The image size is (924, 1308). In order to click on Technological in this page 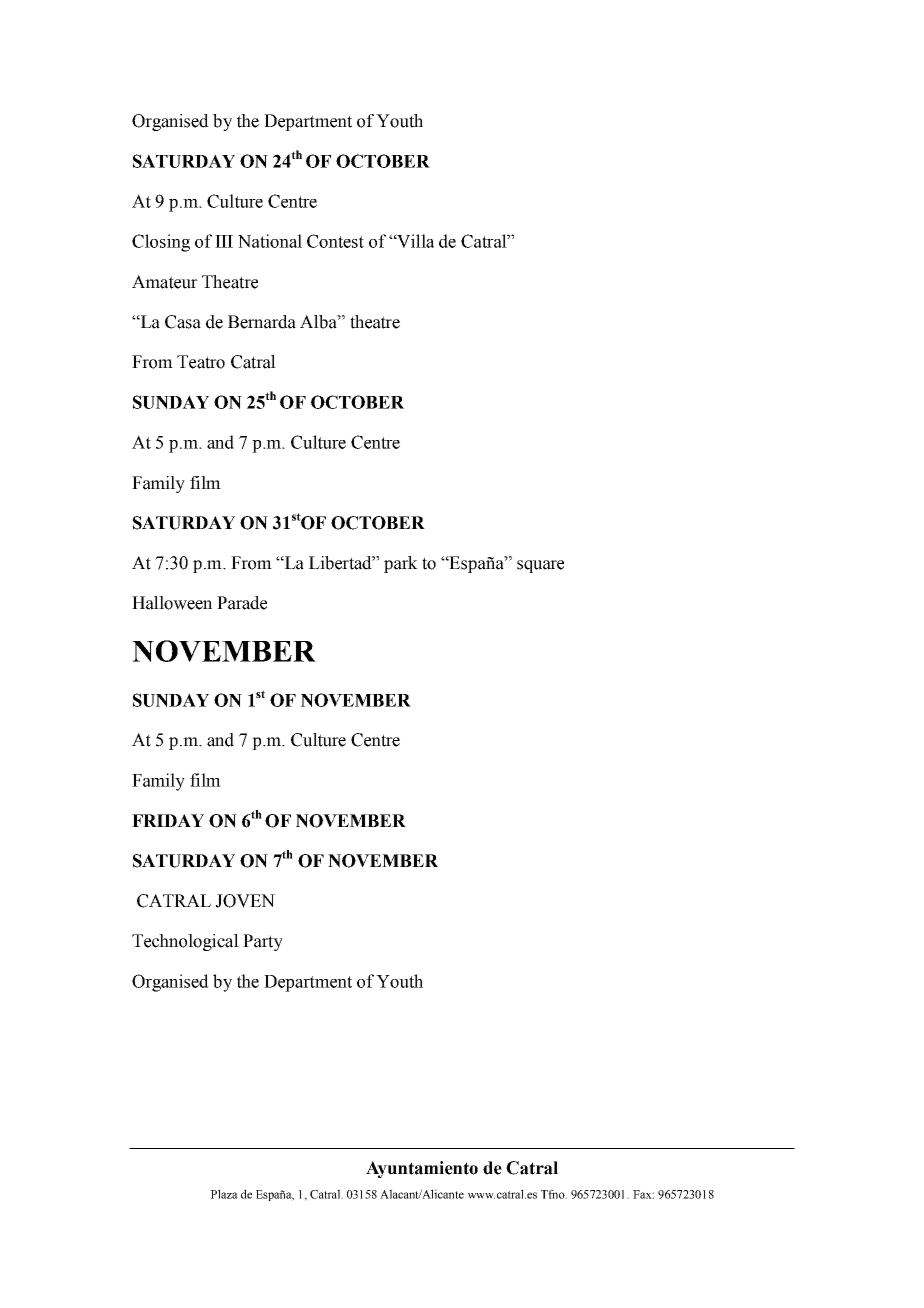, I will do `click(185, 942)`.
